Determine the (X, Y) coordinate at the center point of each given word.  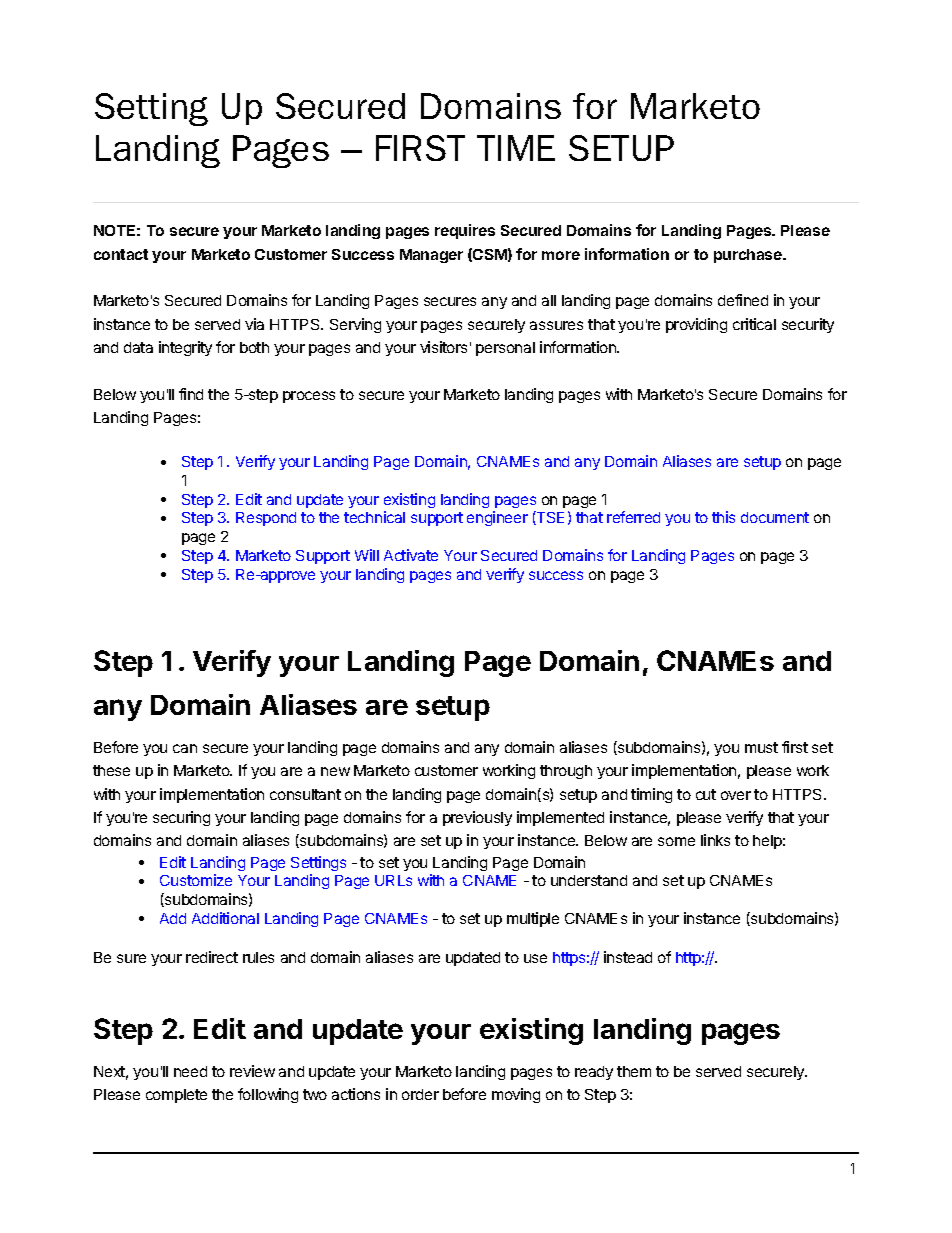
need (190, 1071)
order (420, 1094)
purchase (749, 256)
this (723, 517)
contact (121, 254)
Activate (411, 555)
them (634, 1071)
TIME (516, 148)
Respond (266, 519)
